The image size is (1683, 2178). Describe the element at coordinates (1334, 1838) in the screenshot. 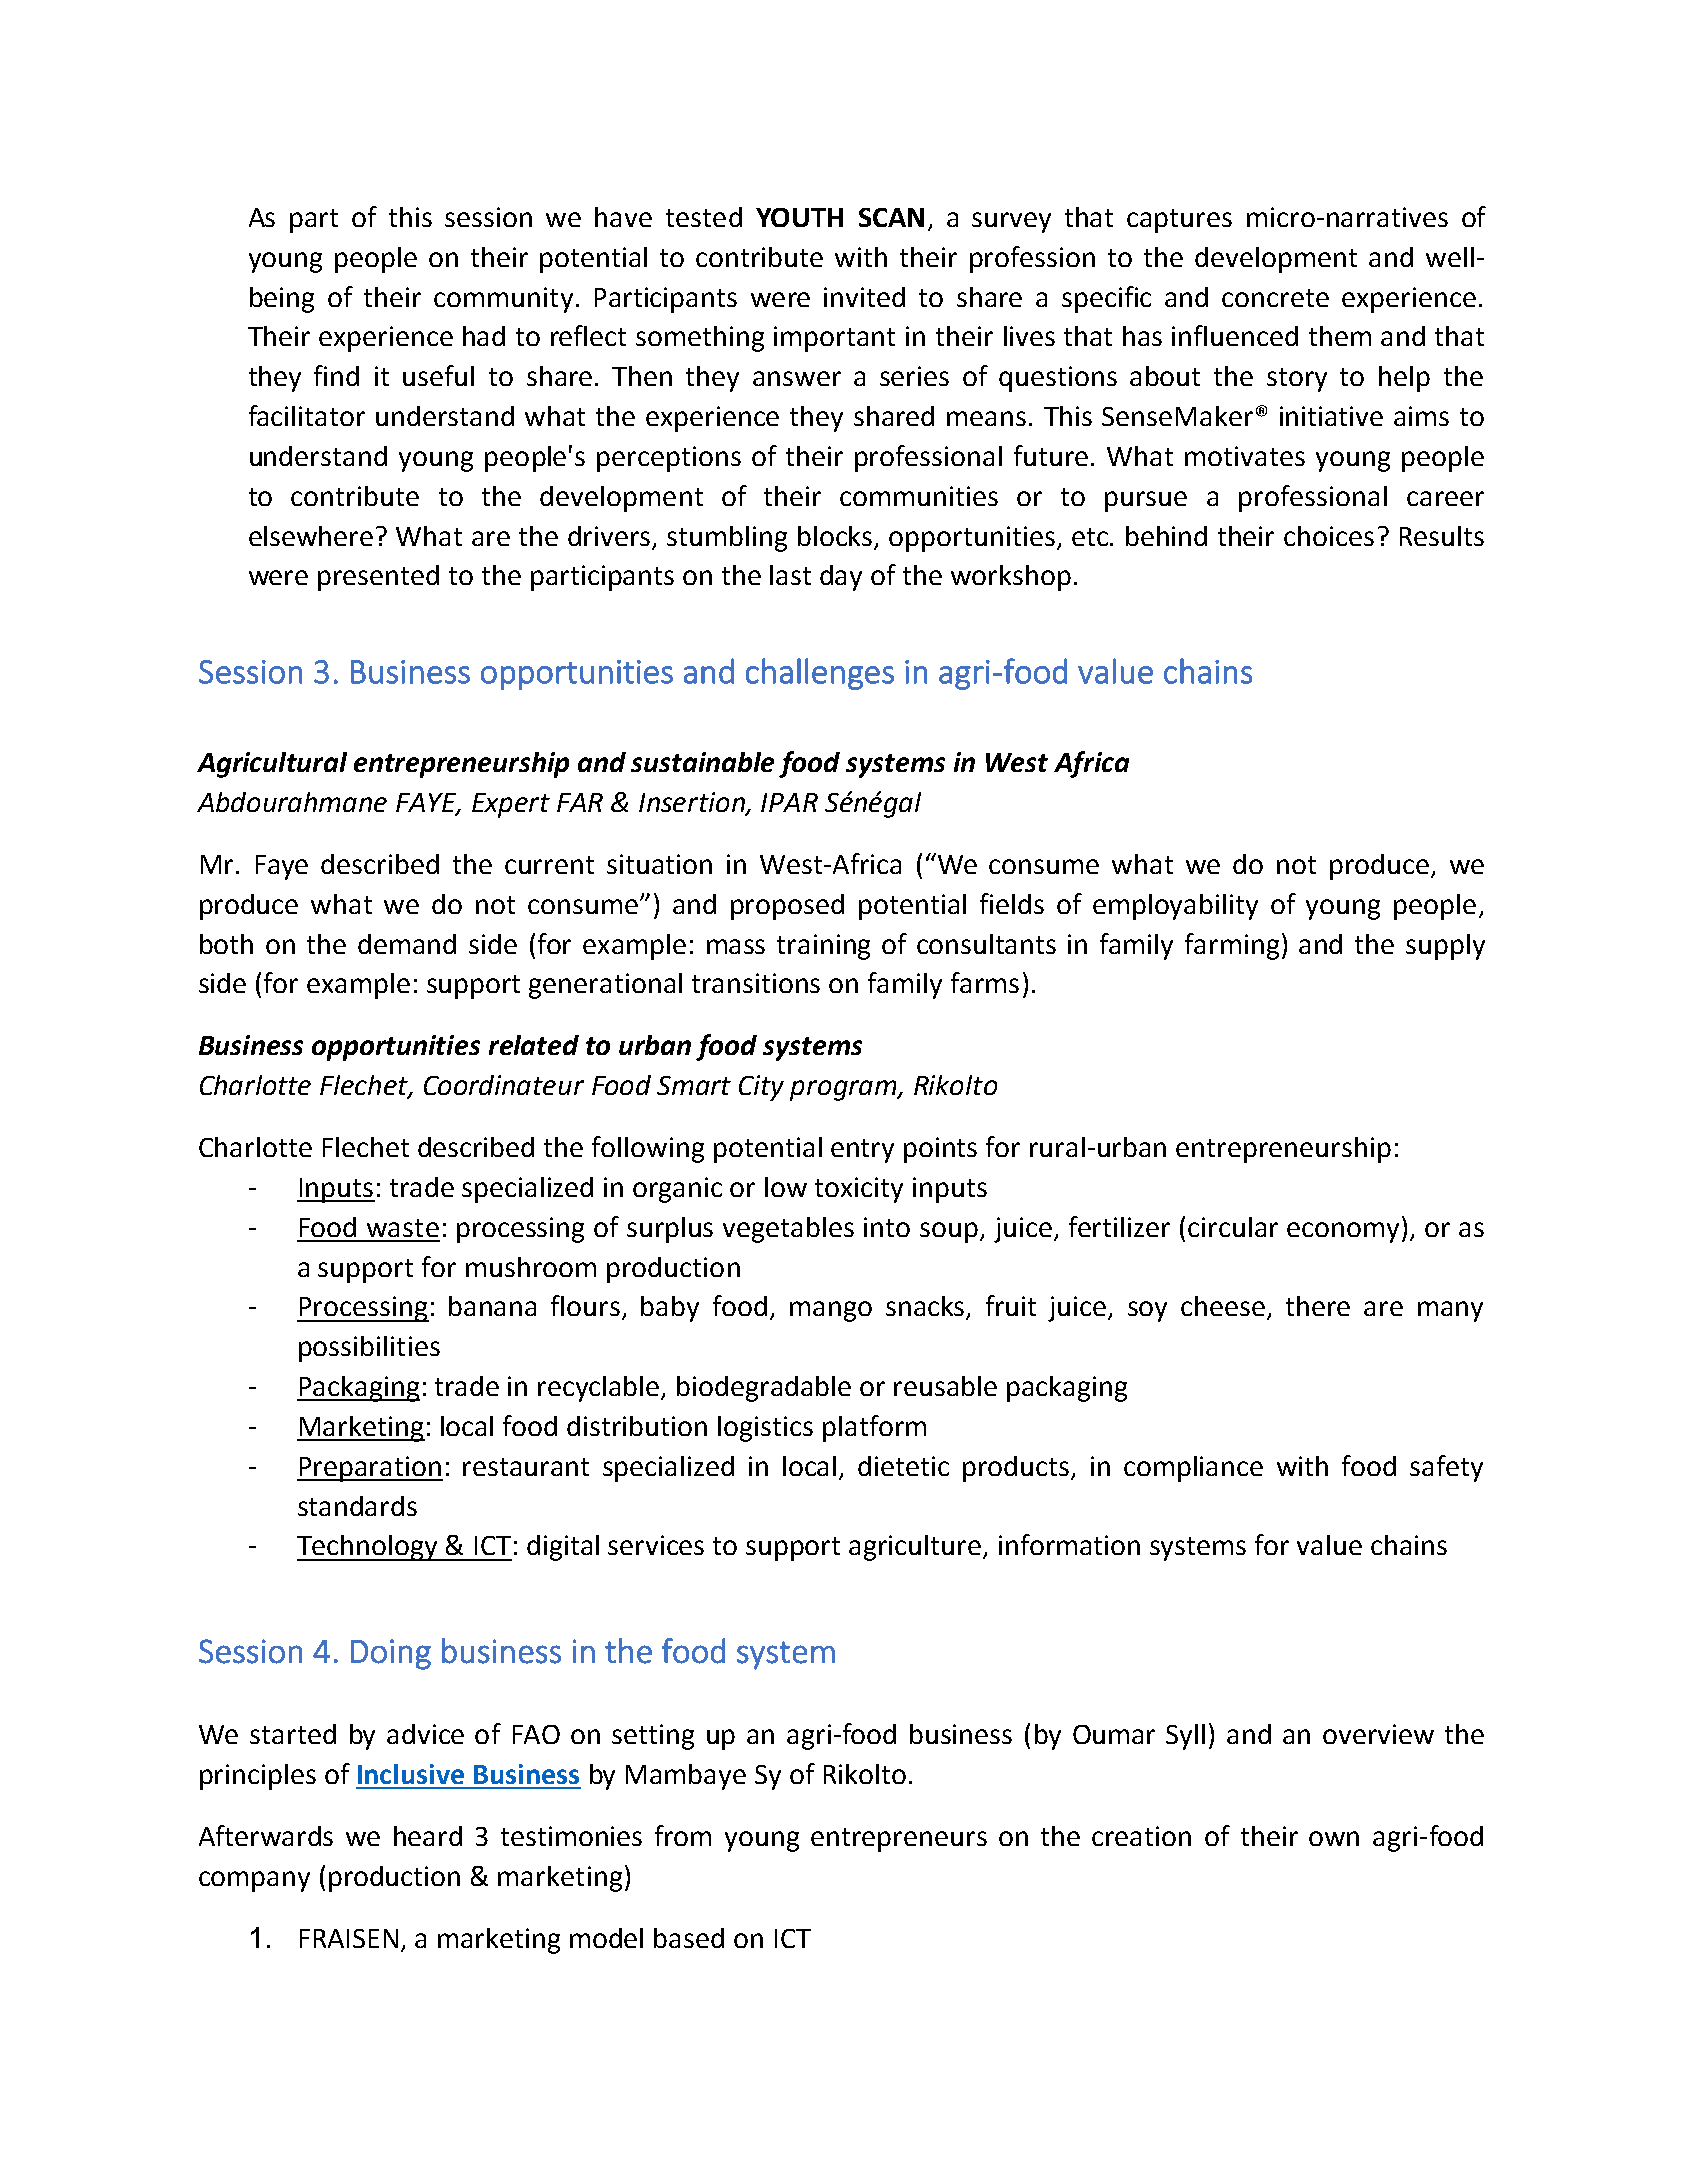

I see `own` at that location.
